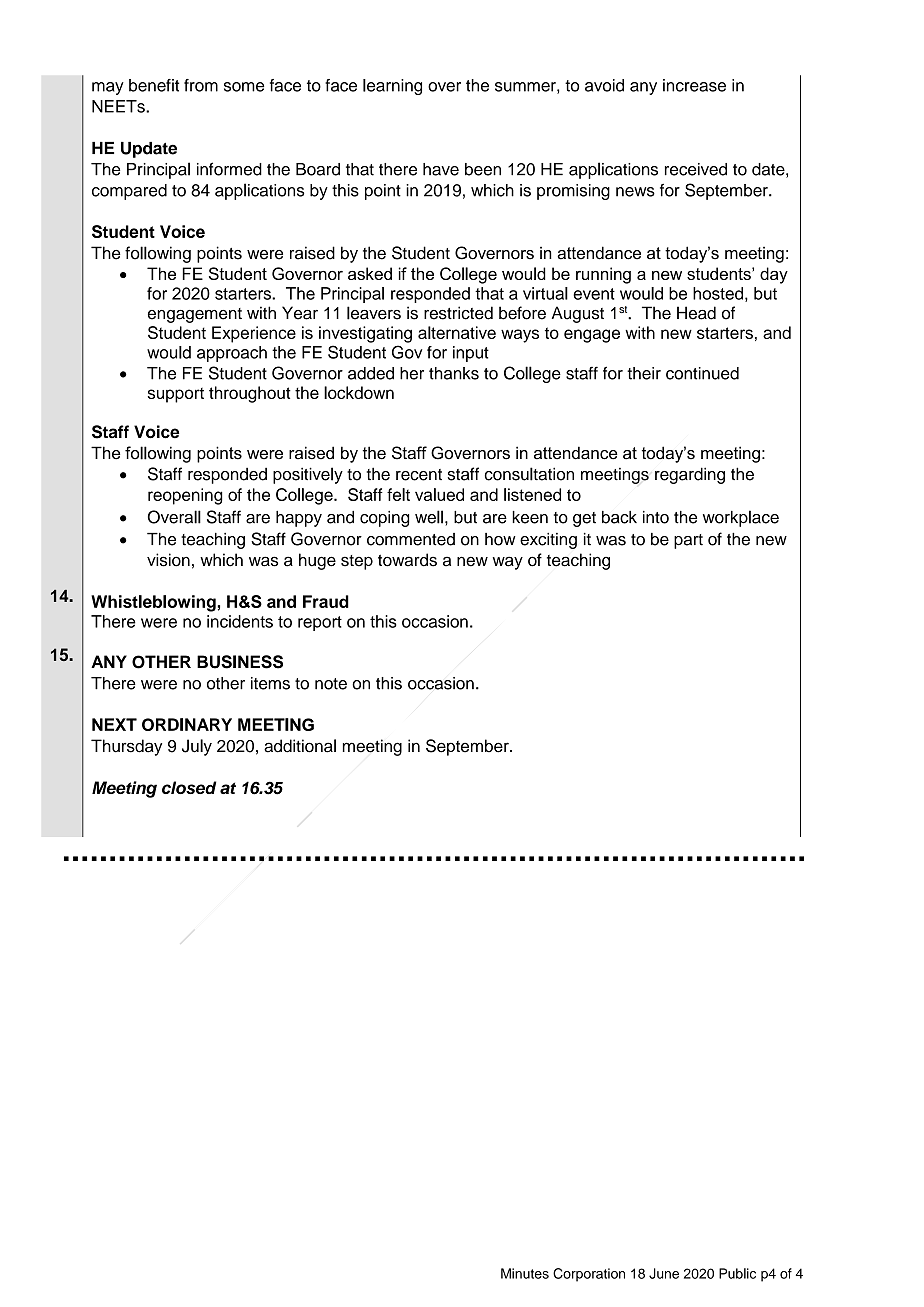  I want to click on increase, so click(694, 85).
